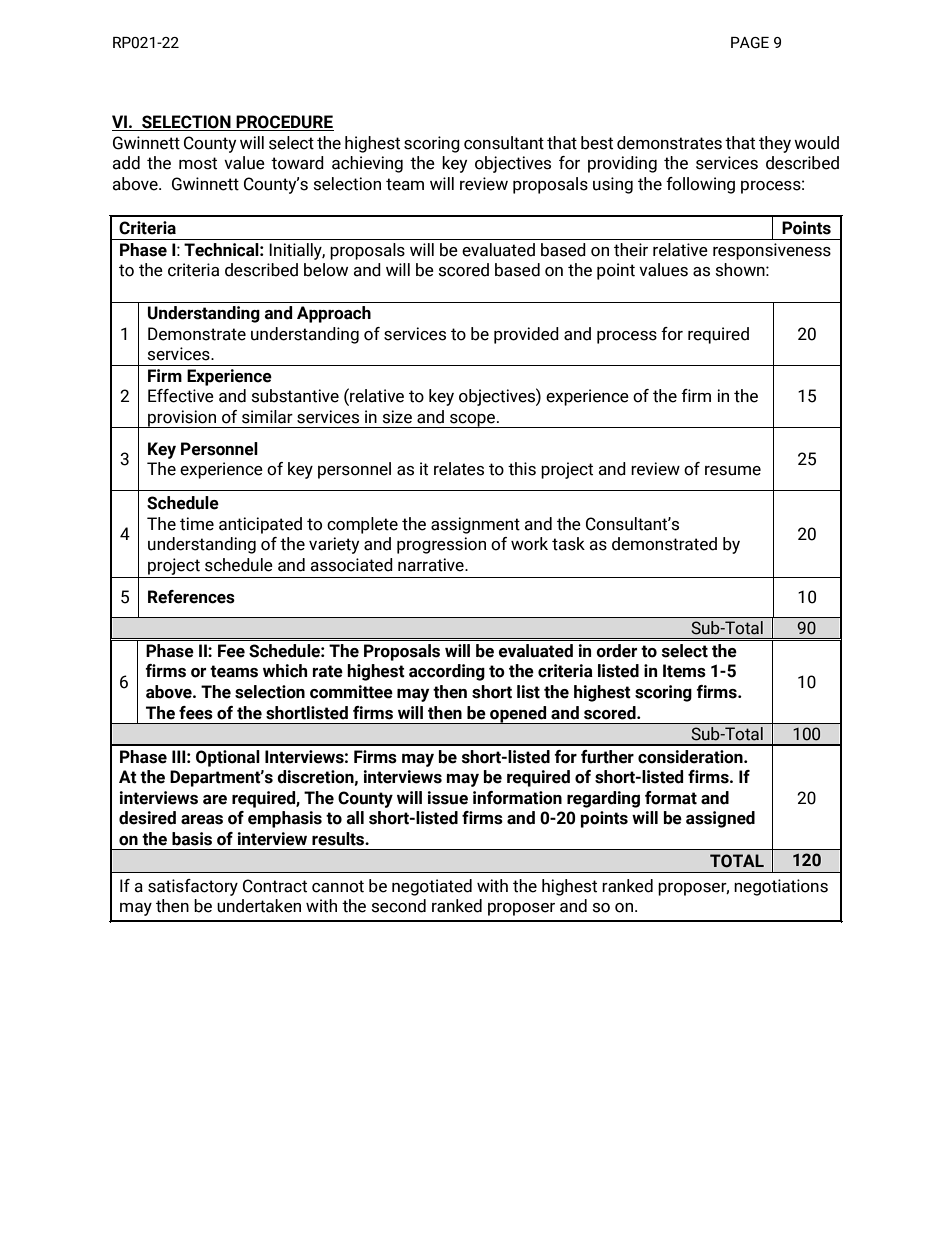  Describe the element at coordinates (284, 123) in the screenshot. I see `PROCEDURE` at that location.
